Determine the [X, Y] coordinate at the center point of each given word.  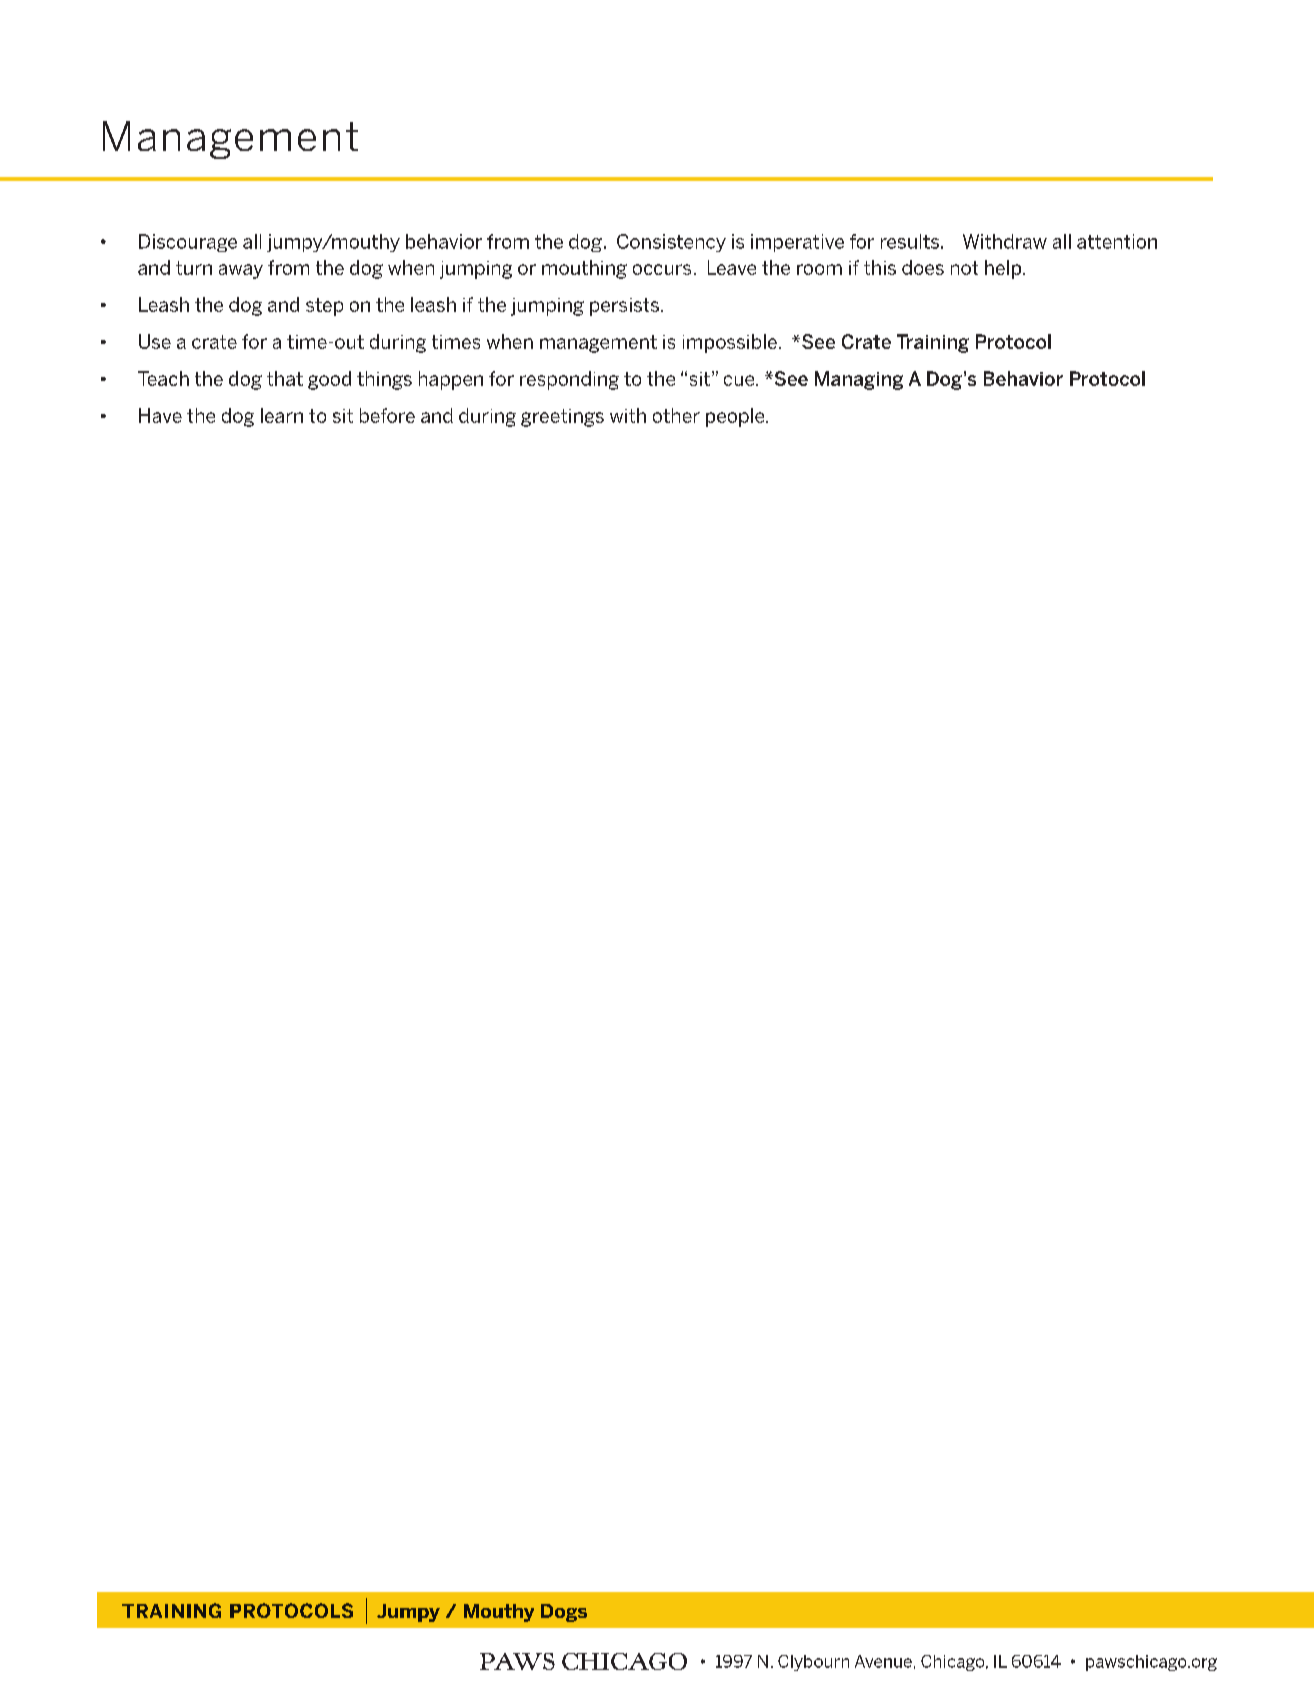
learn [282, 415]
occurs [662, 269]
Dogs [564, 1613]
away [241, 271]
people [736, 417]
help [1004, 269]
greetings [562, 418]
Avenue [883, 1661]
